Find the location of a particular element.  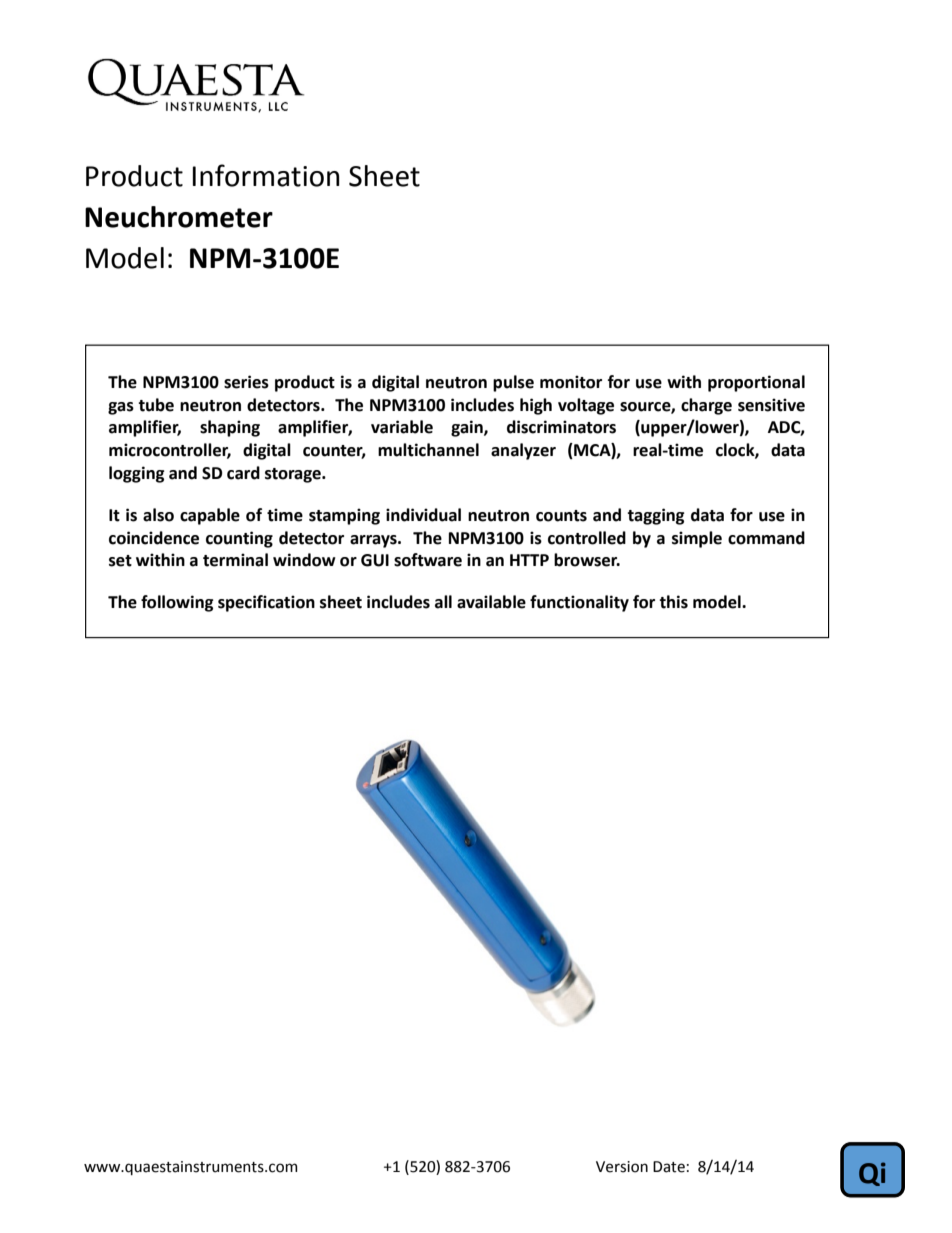

Version is located at coordinates (622, 1167).
